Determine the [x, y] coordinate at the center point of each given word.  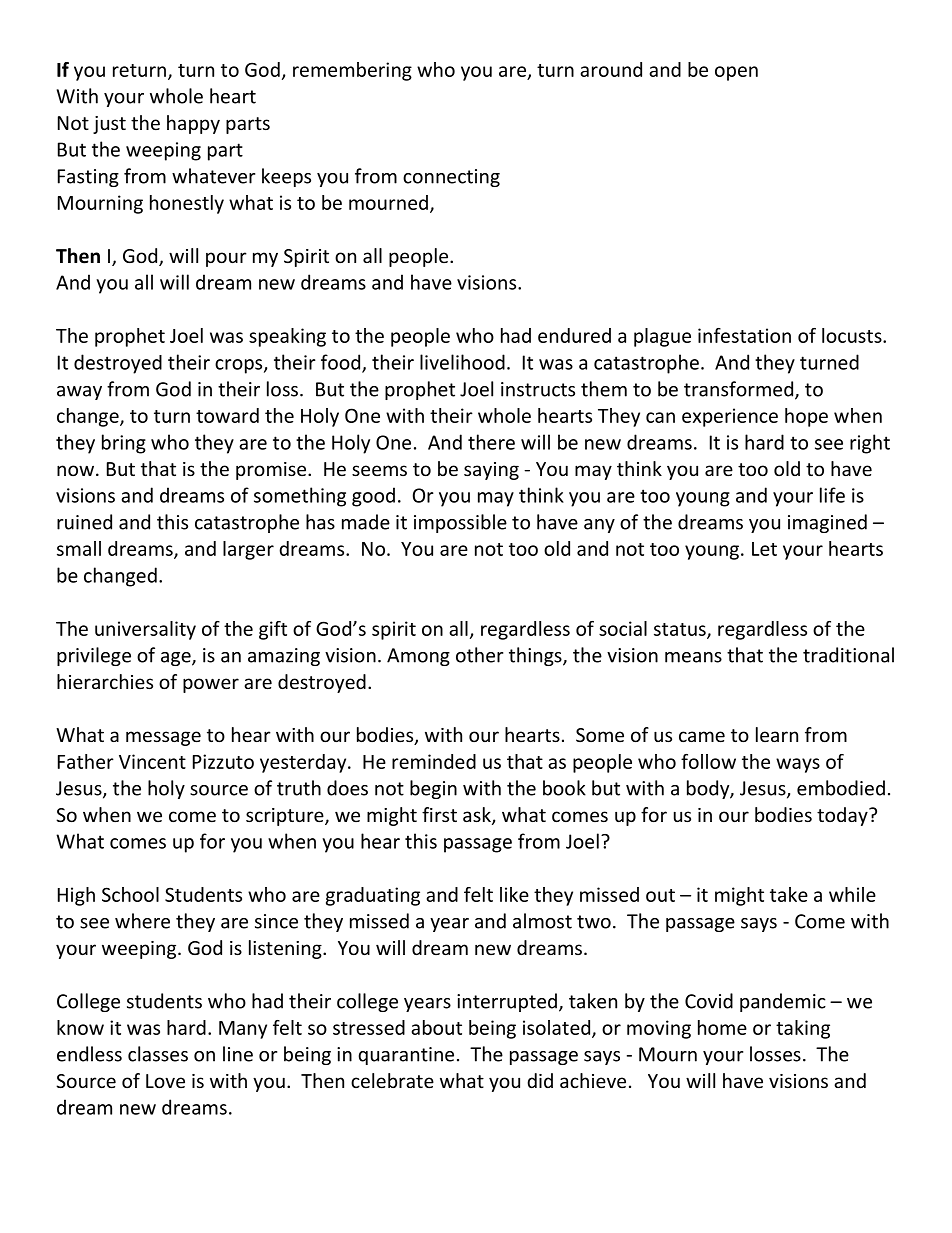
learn [777, 734]
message [163, 738]
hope [806, 417]
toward [227, 415]
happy [193, 124]
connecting [451, 178]
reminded [434, 761]
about [436, 1027]
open [736, 73]
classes [158, 1054]
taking [803, 1029]
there [491, 442]
